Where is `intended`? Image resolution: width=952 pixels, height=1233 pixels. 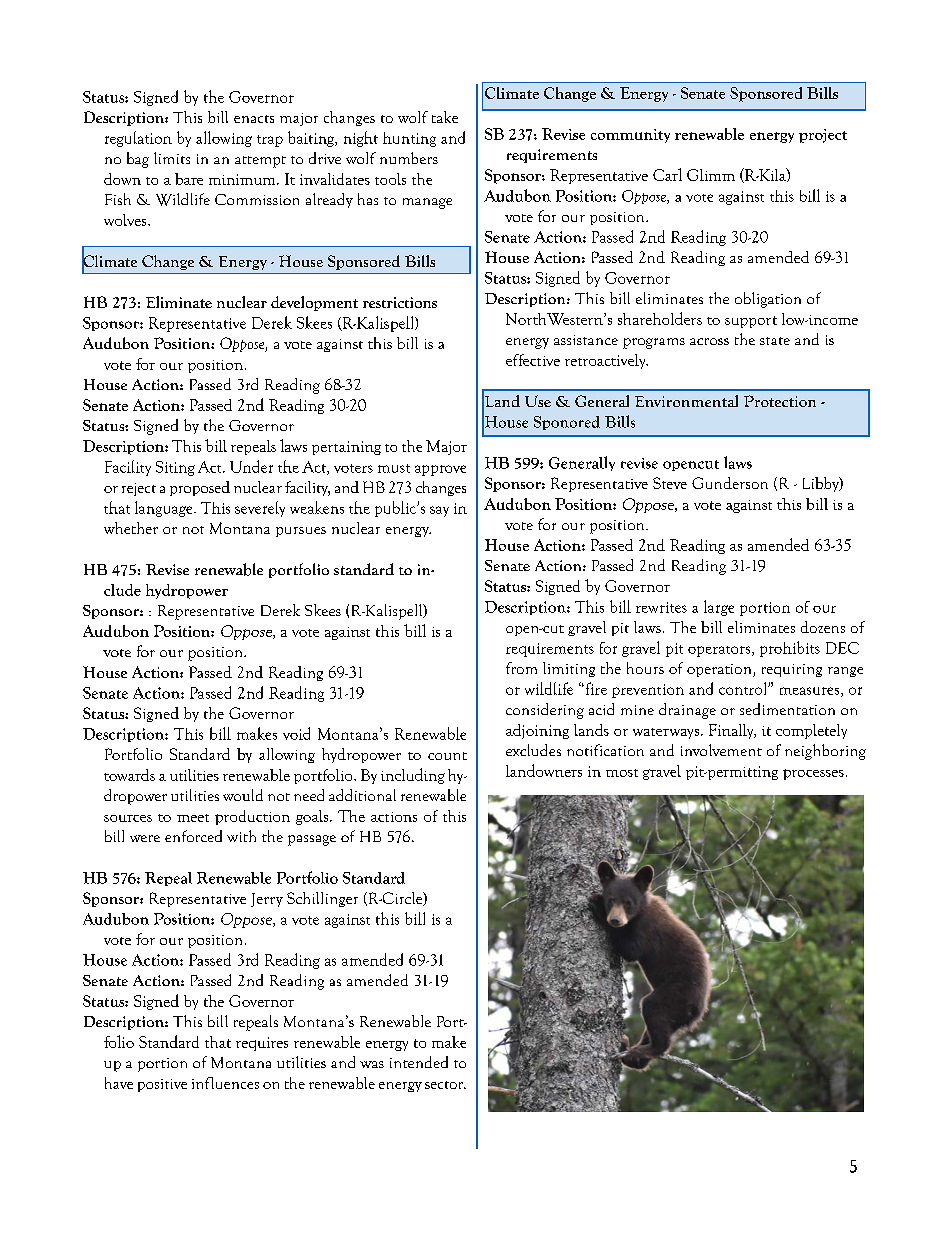
intended is located at coordinates (419, 1062).
